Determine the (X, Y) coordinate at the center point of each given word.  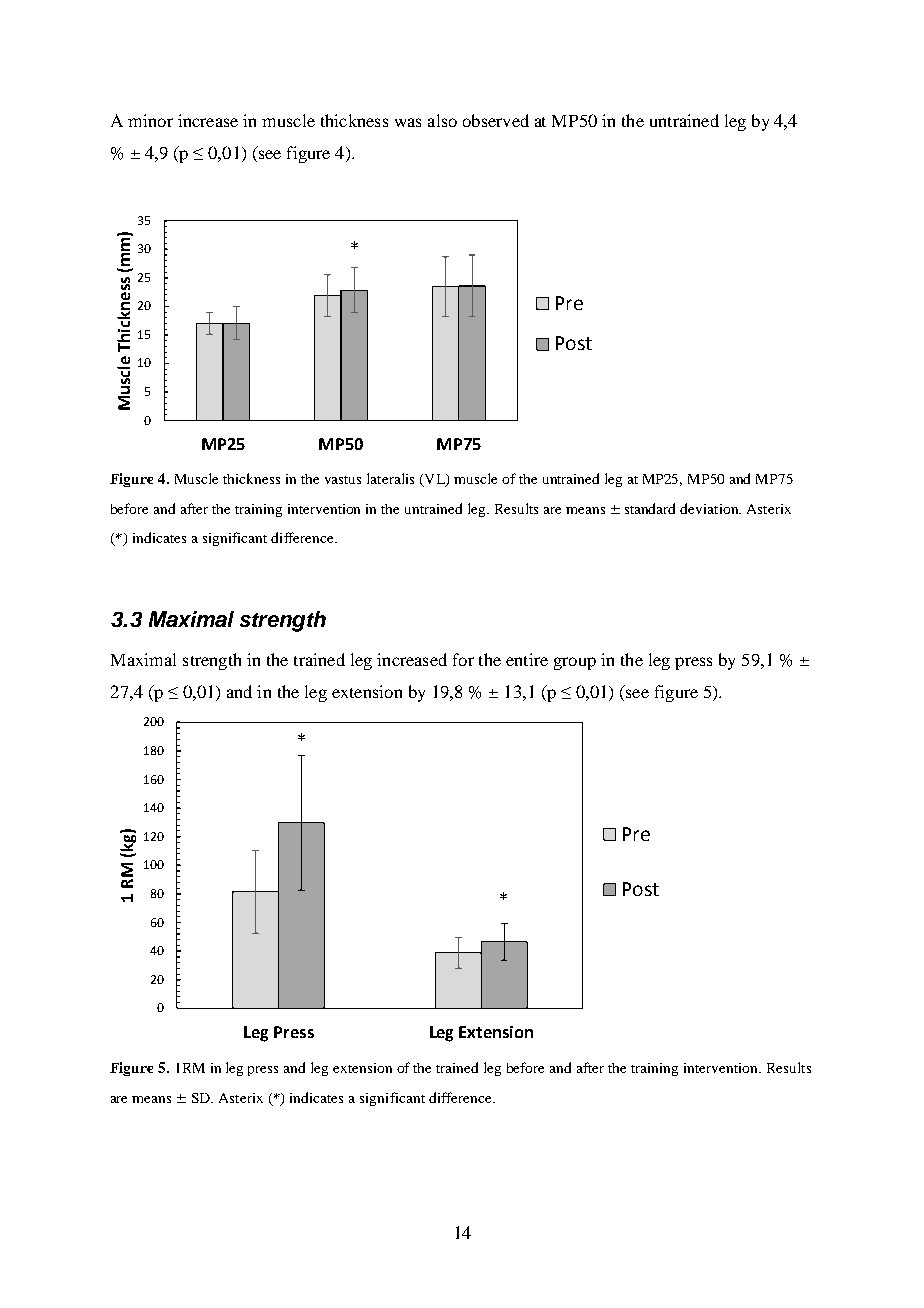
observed (496, 120)
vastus (343, 480)
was (408, 122)
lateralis (390, 478)
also (442, 120)
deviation (710, 508)
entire (527, 659)
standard (650, 508)
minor (150, 120)
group (575, 663)
